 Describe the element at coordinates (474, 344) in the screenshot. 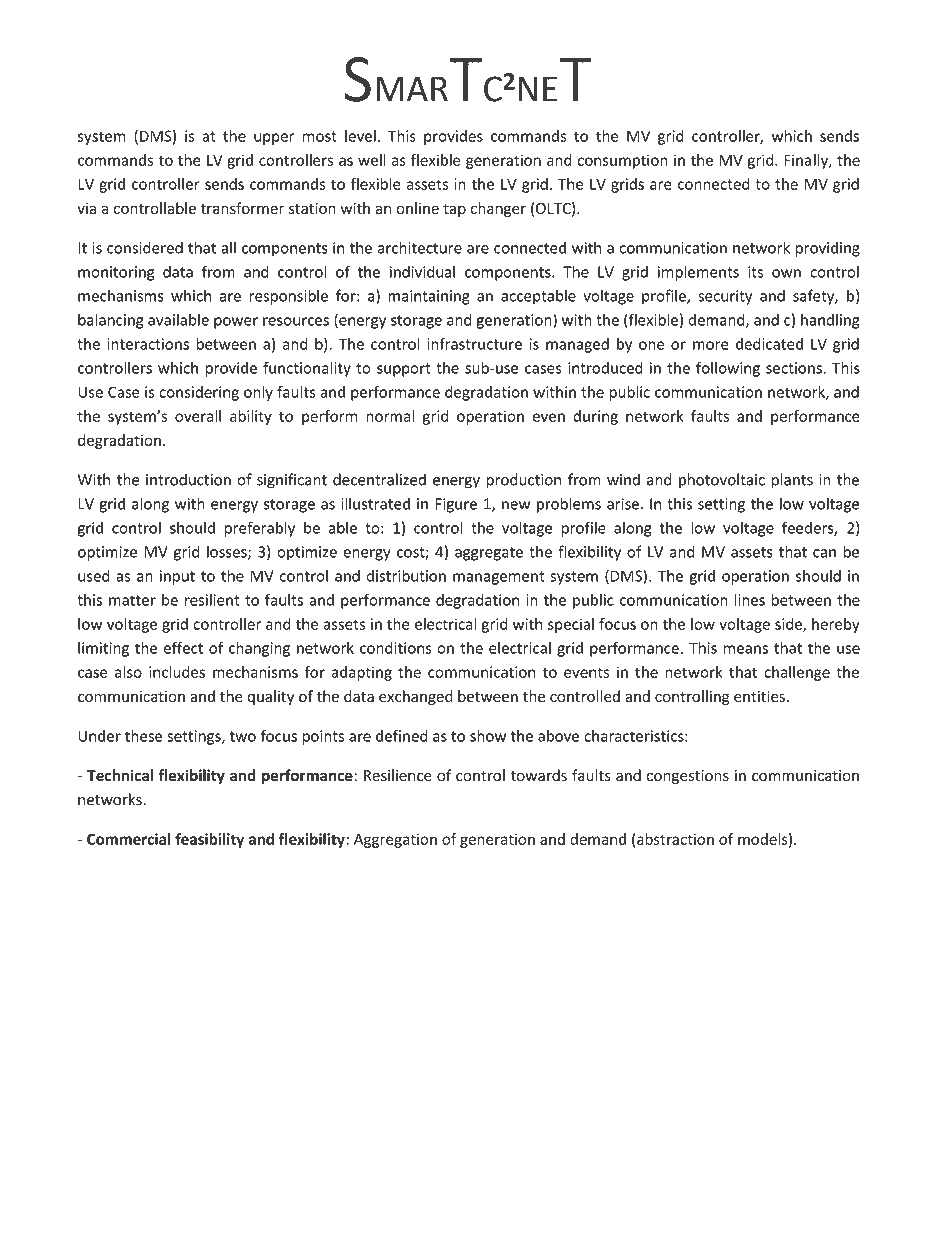

I see `infrastructure` at that location.
